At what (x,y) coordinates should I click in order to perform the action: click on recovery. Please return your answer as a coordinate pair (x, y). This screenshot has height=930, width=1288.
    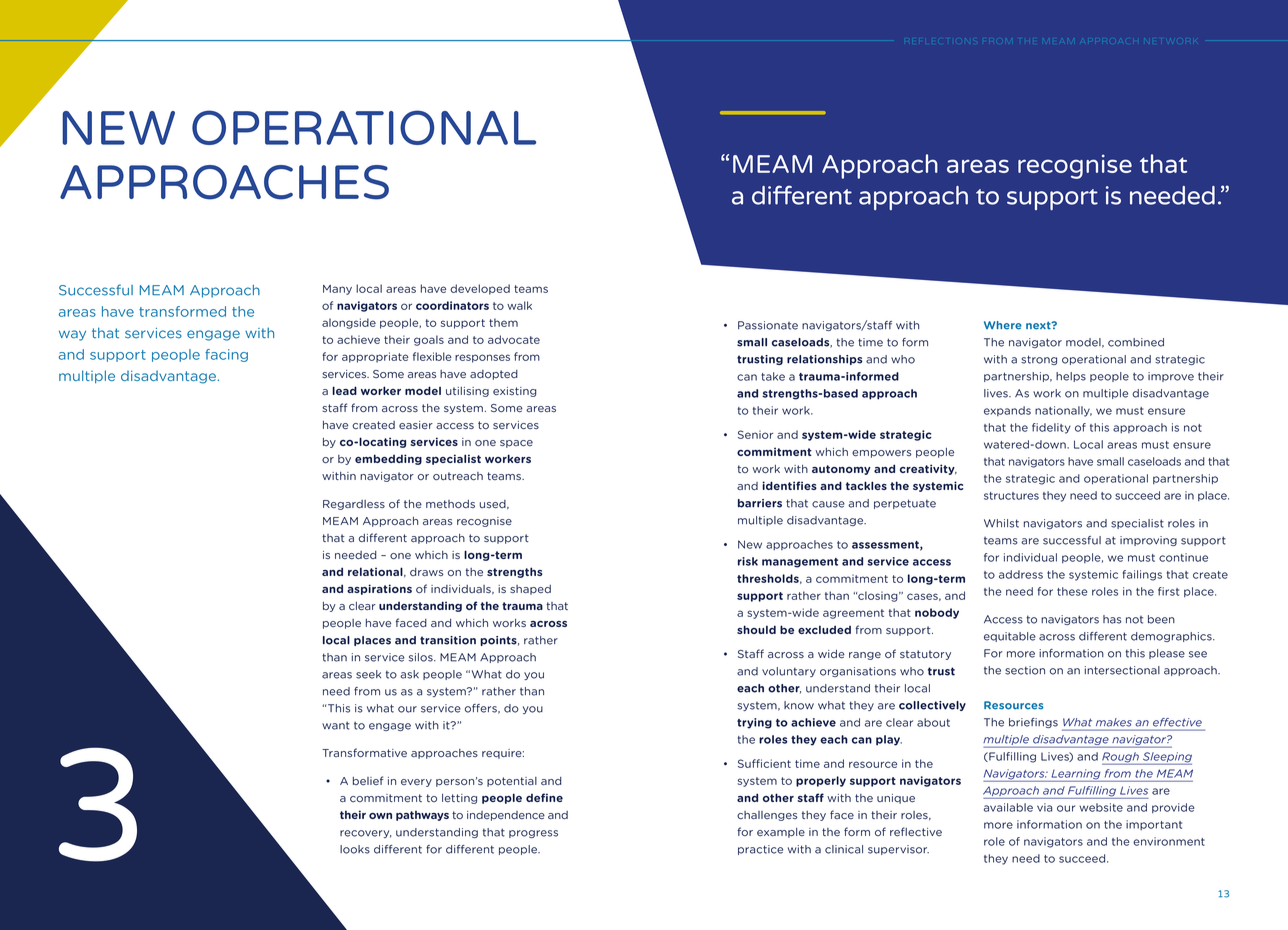
    Looking at the image, I should click on (365, 834).
